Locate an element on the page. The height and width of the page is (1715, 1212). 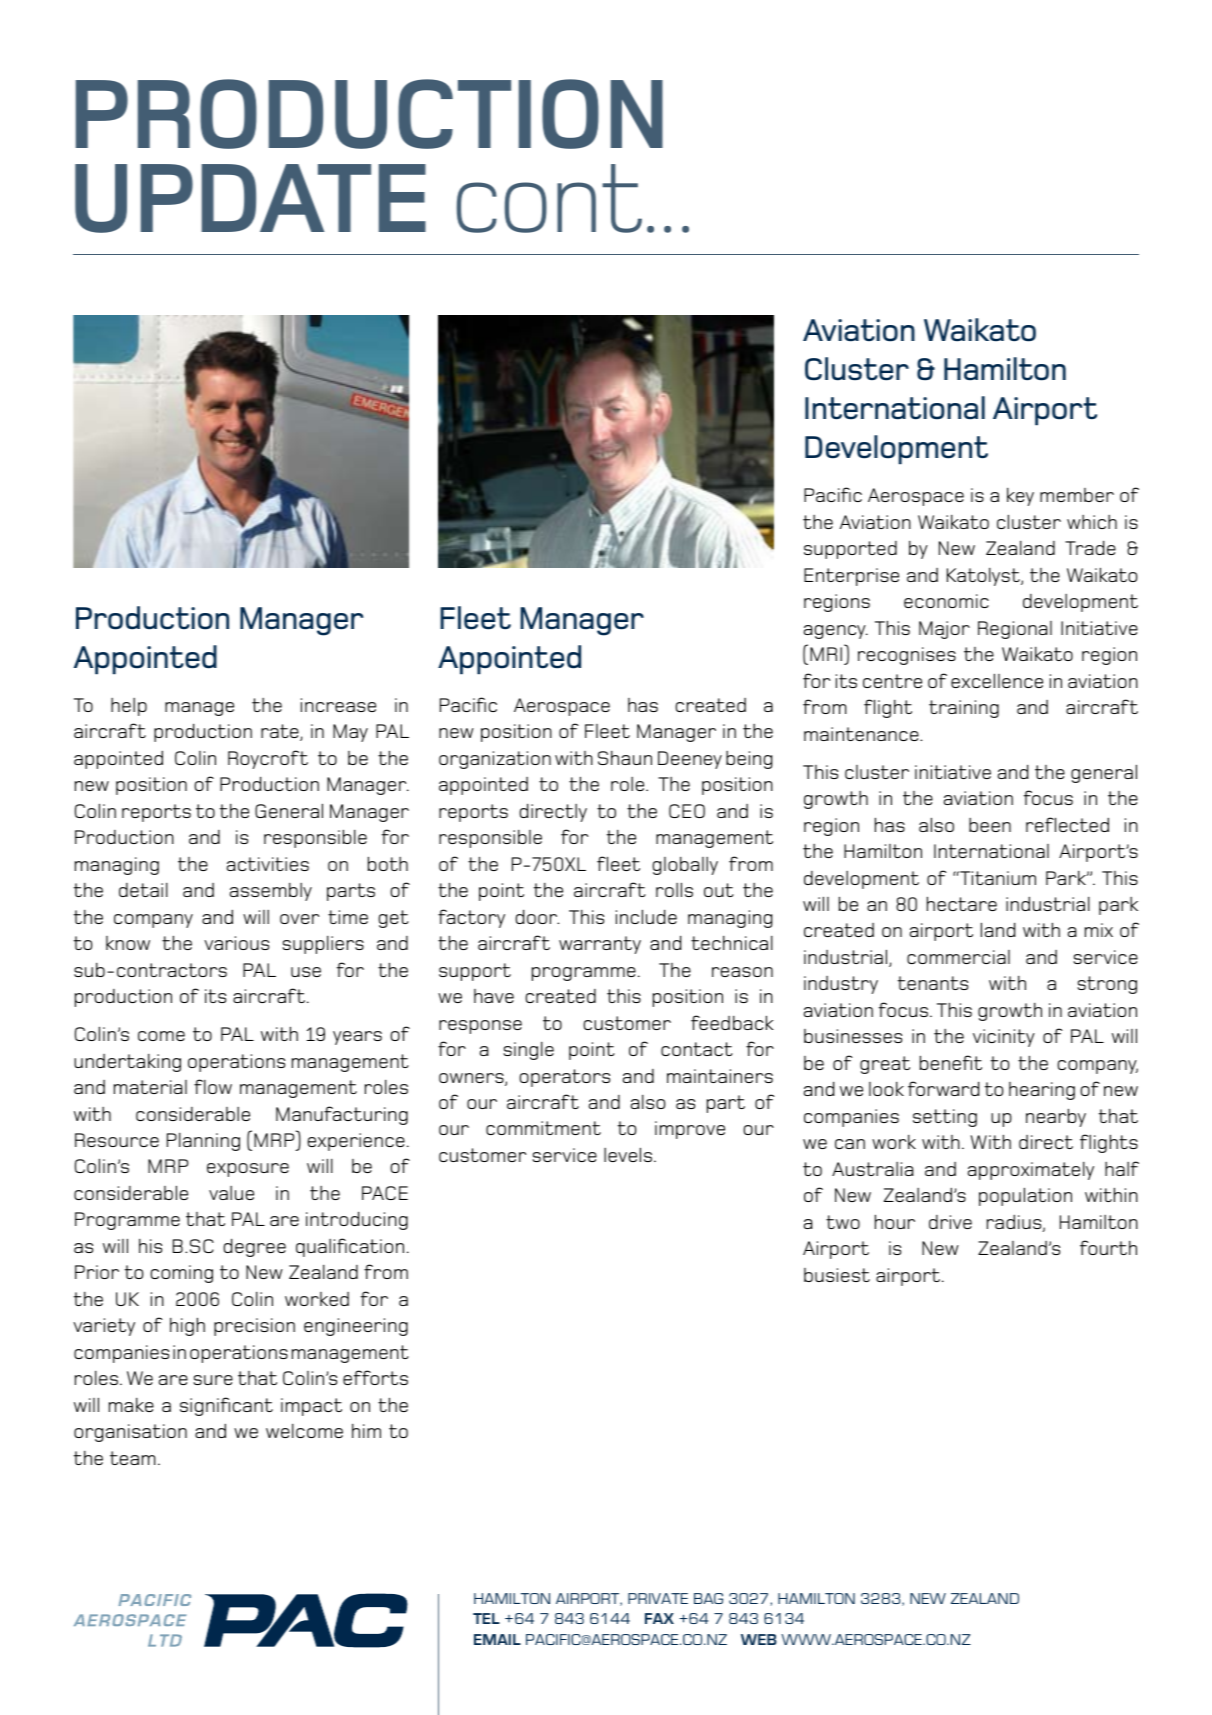
UPDATE is located at coordinates (250, 198).
